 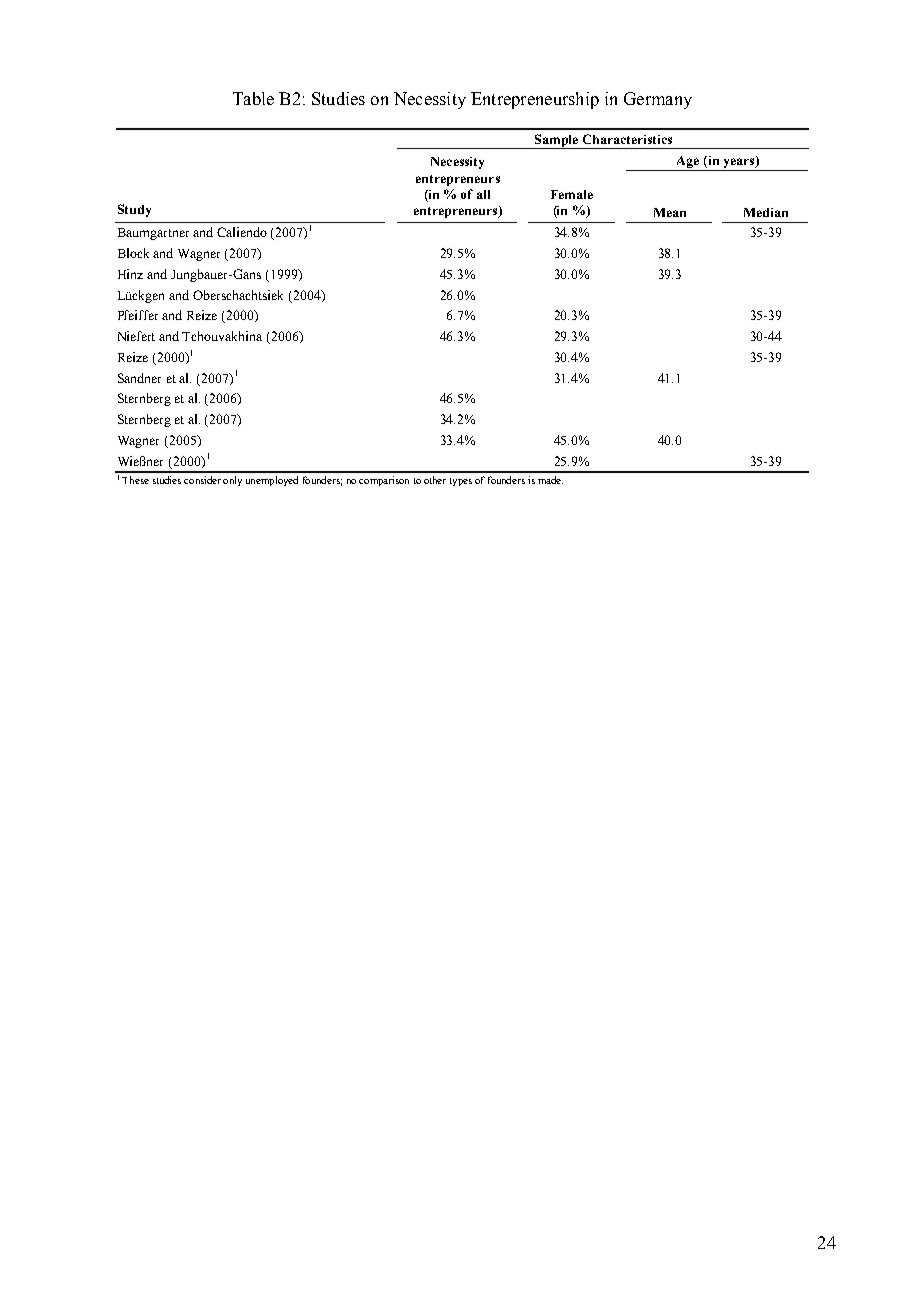 I want to click on all, so click(x=483, y=194).
